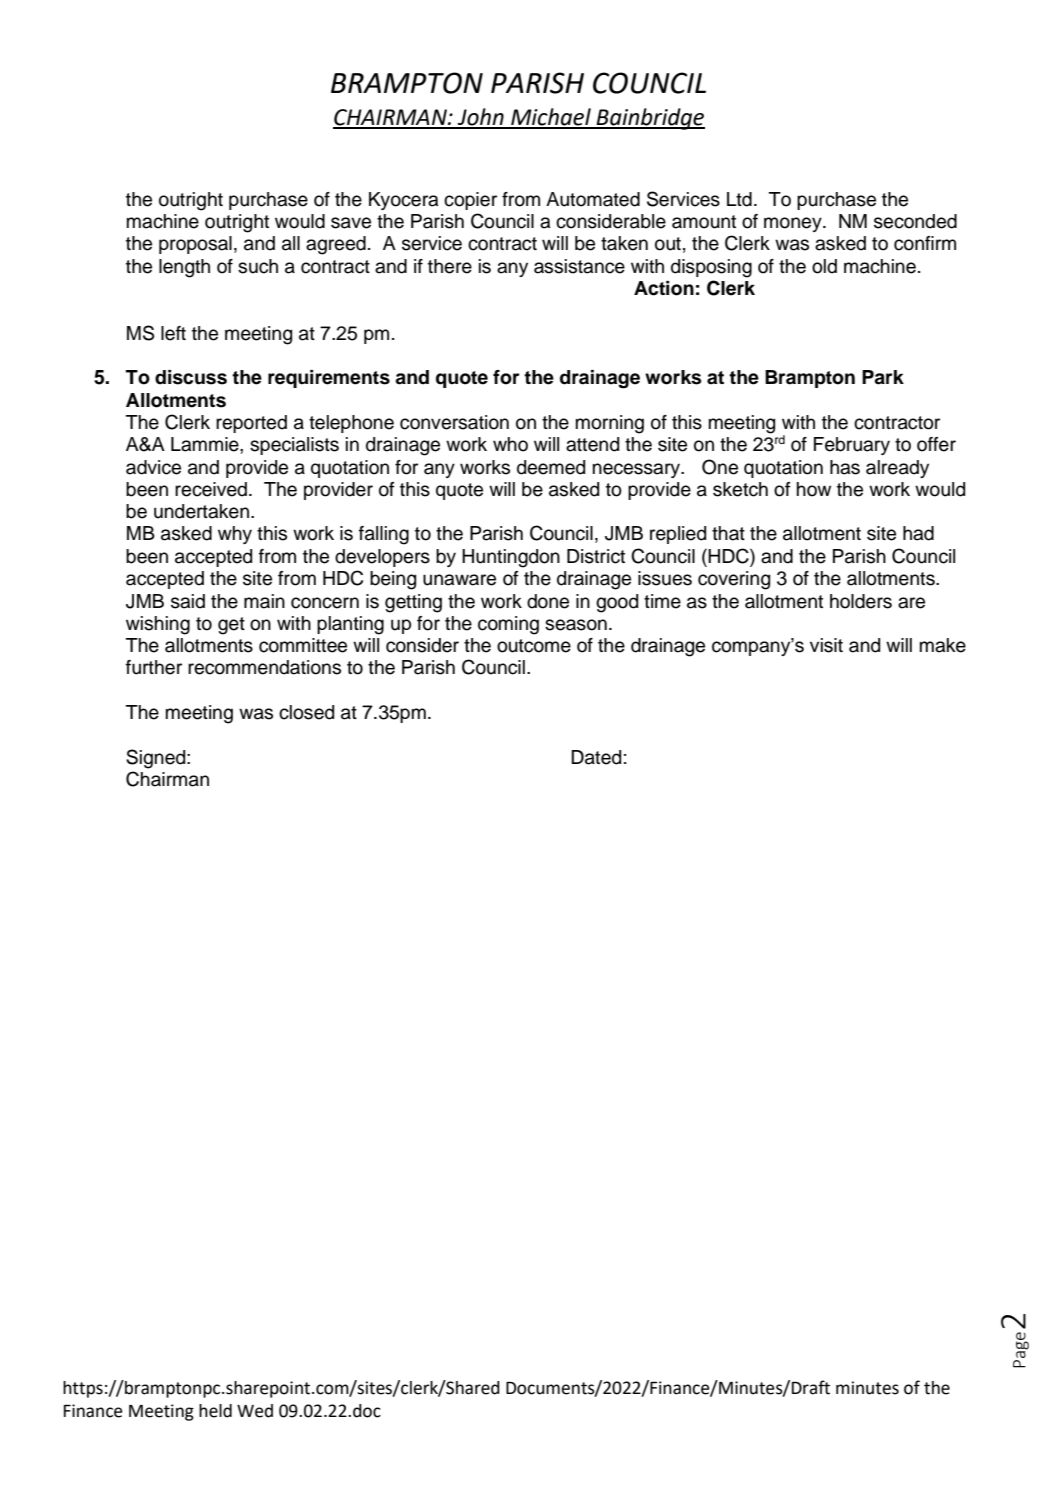 The width and height of the document is (1050, 1485). I want to click on proposal, so click(195, 245).
